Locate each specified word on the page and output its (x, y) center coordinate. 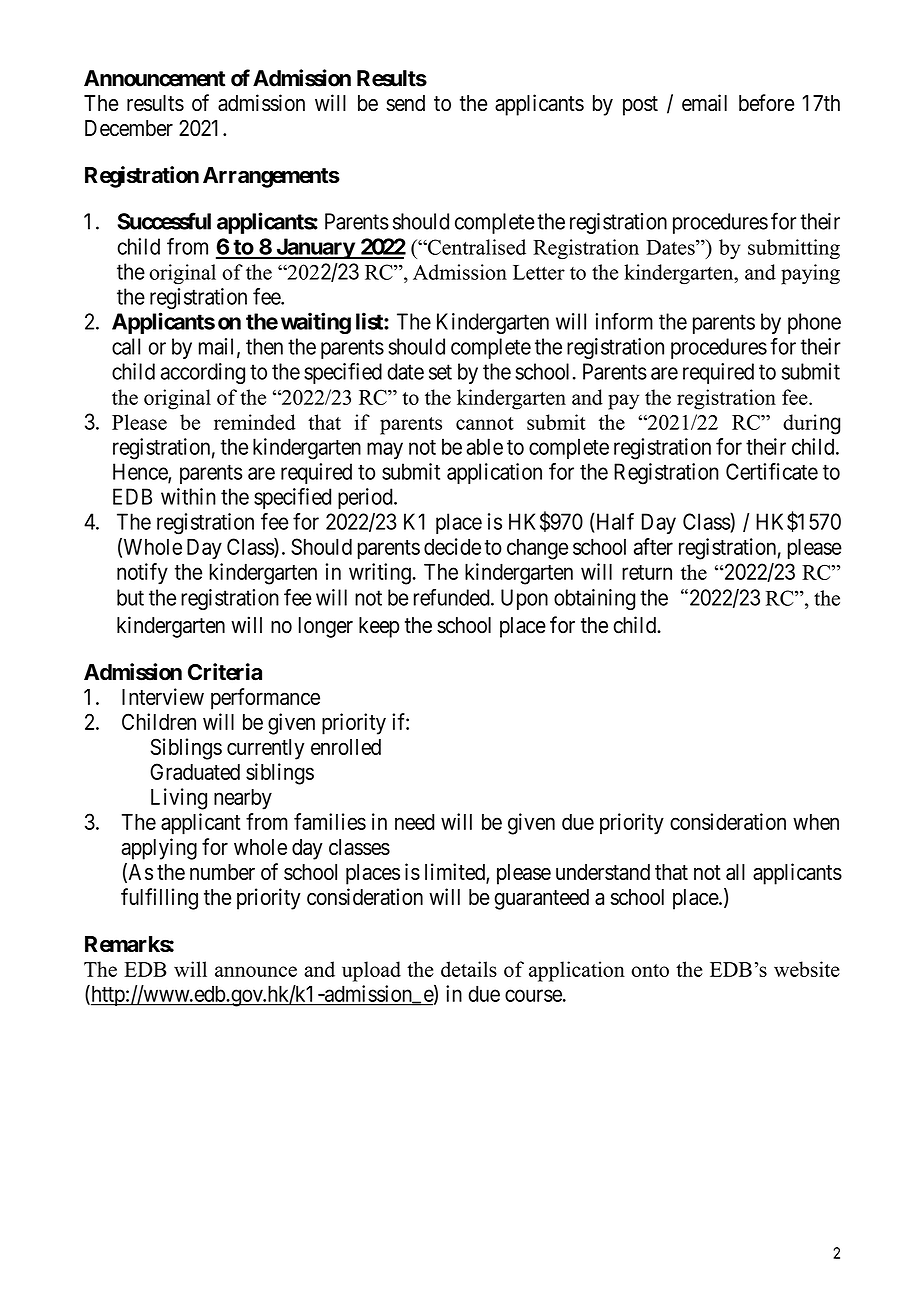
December (129, 128)
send (405, 103)
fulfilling (159, 899)
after (653, 546)
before (766, 102)
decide (452, 546)
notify (142, 574)
